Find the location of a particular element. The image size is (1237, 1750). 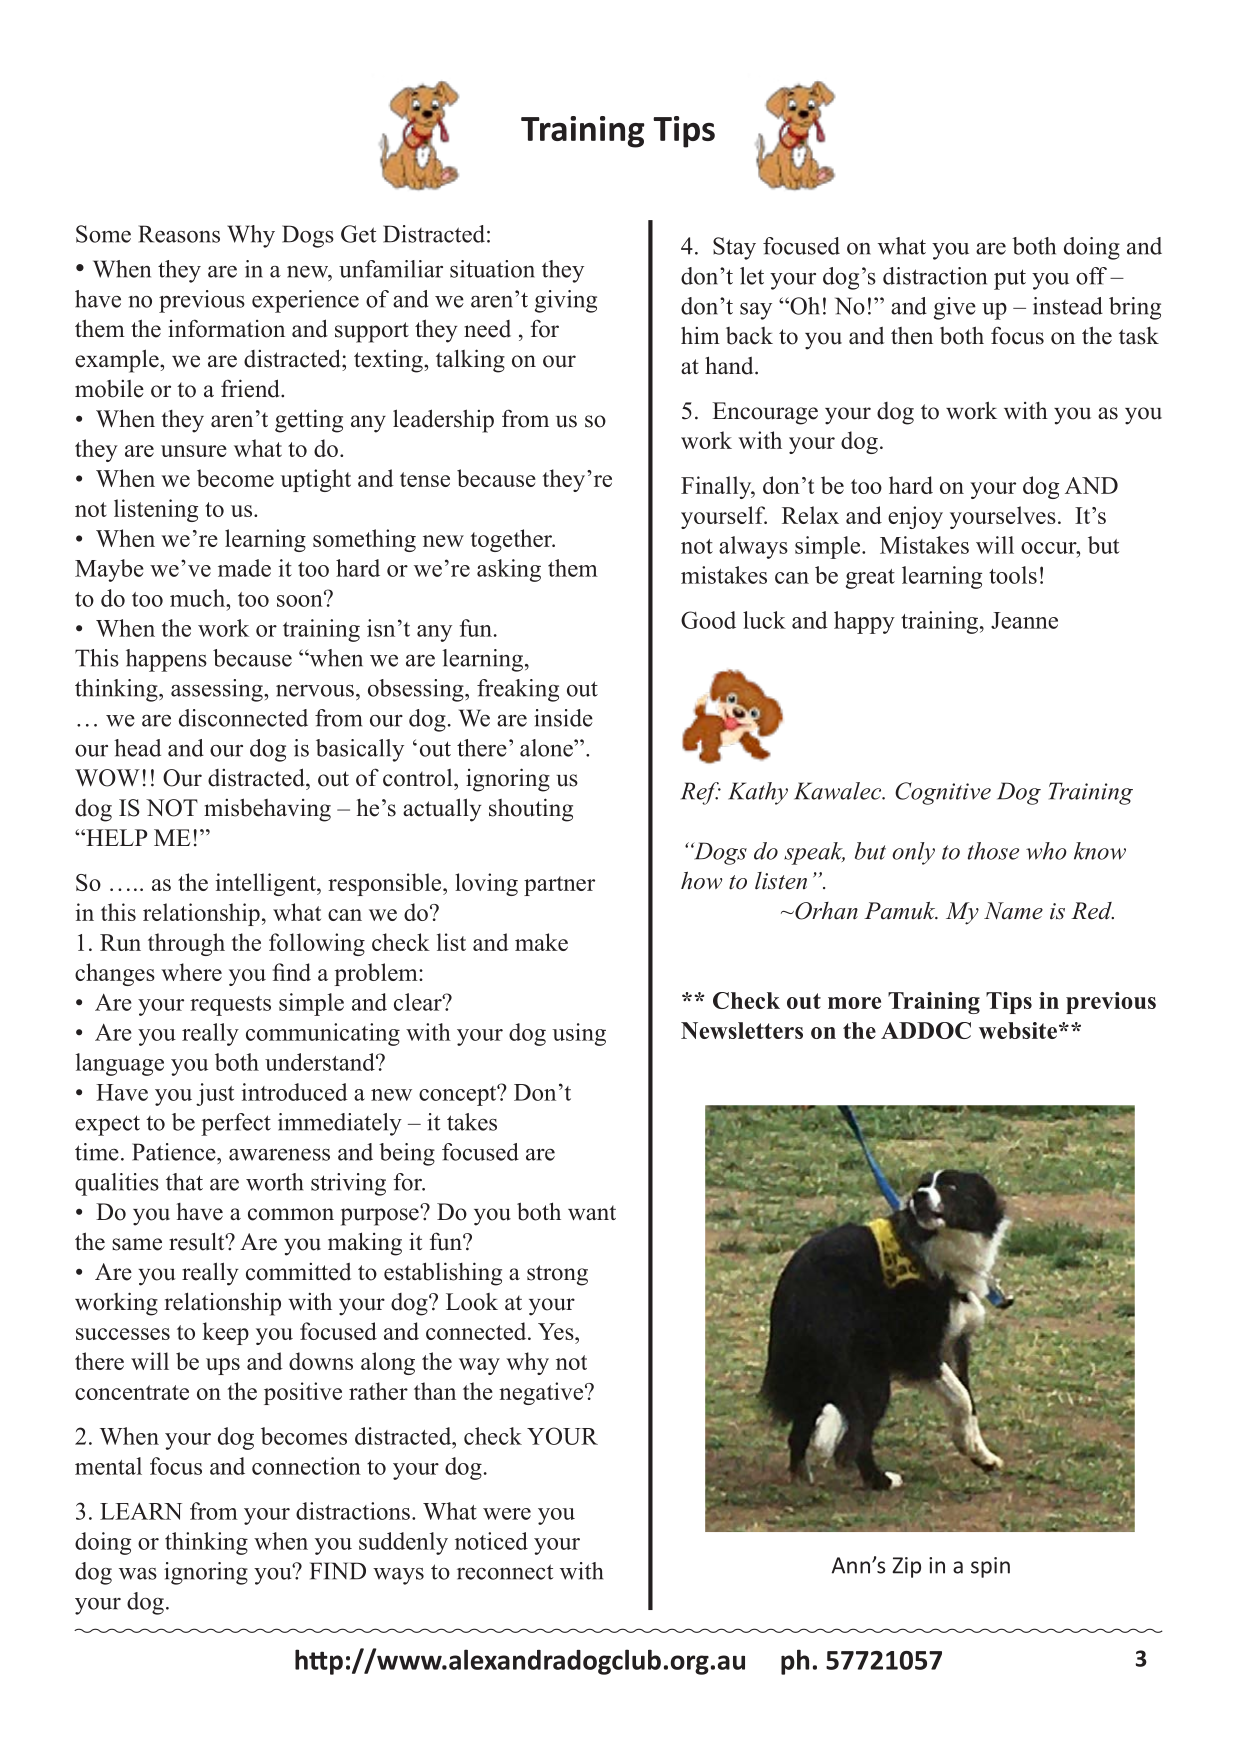

giving is located at coordinates (566, 301).
